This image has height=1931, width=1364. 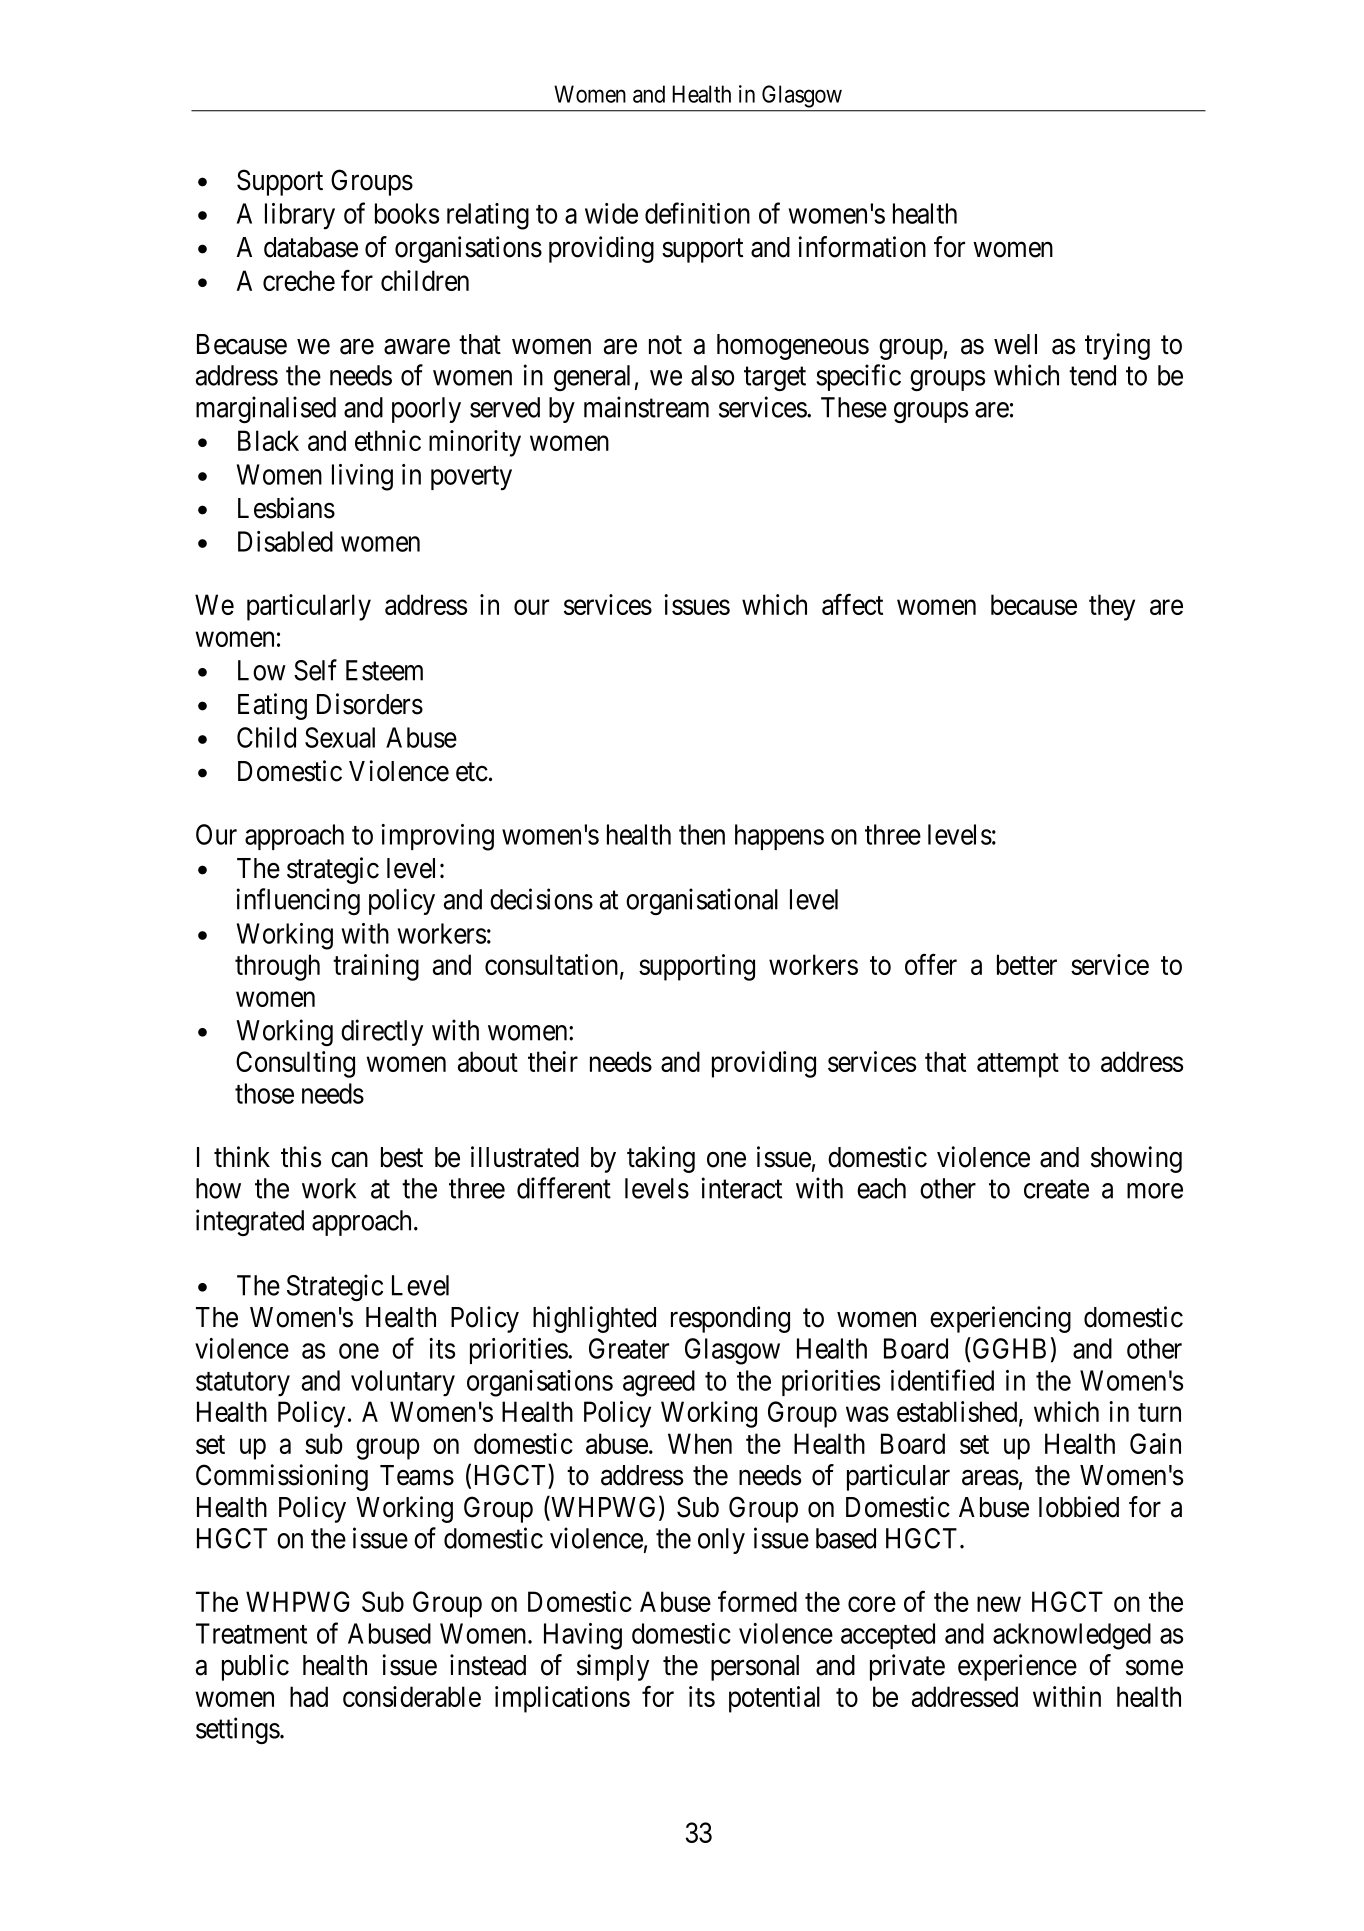 I want to click on organisational, so click(x=702, y=901).
